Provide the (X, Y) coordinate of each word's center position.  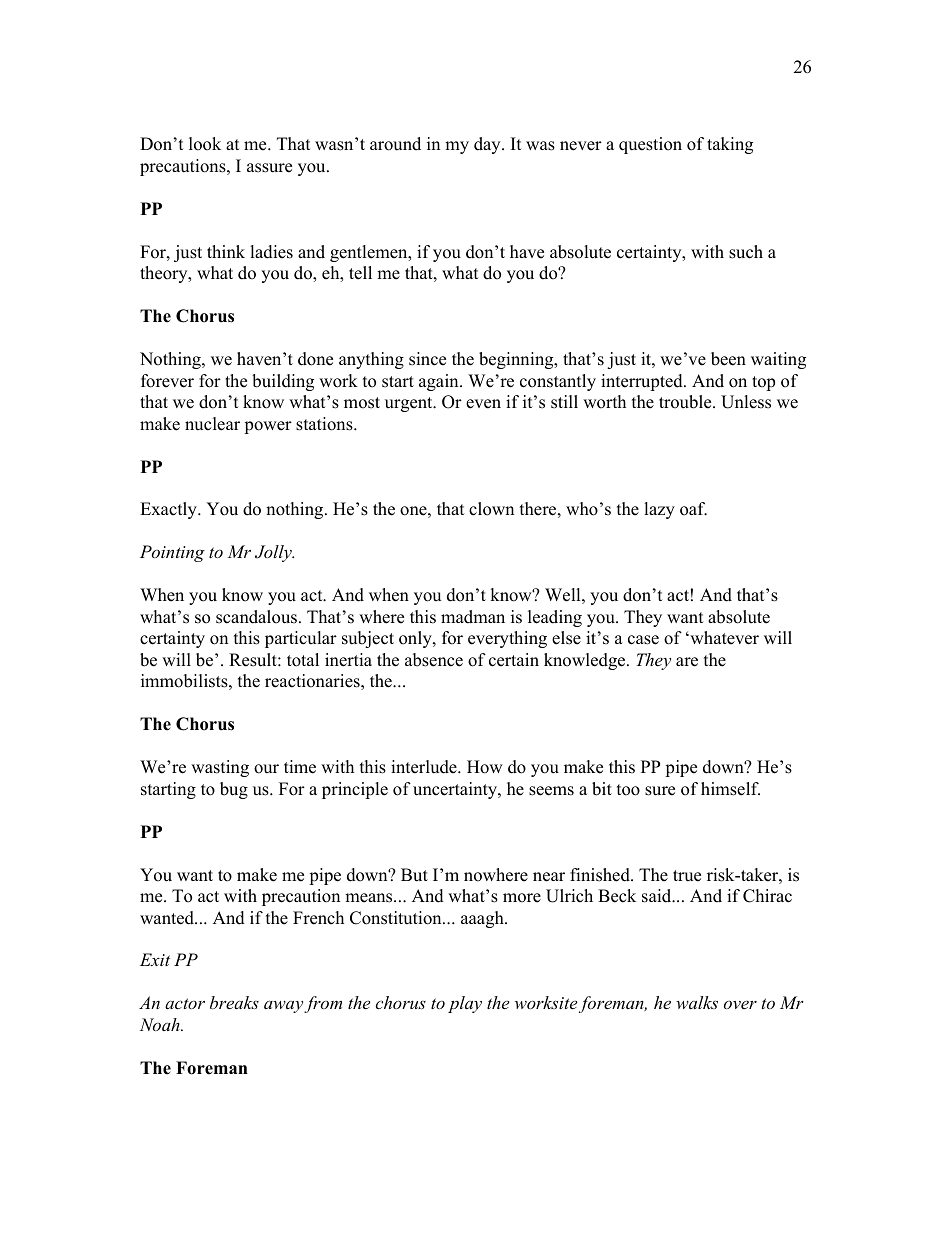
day (488, 145)
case (643, 640)
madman (473, 617)
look (205, 144)
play (465, 1004)
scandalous (256, 617)
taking (730, 145)
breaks (234, 1002)
